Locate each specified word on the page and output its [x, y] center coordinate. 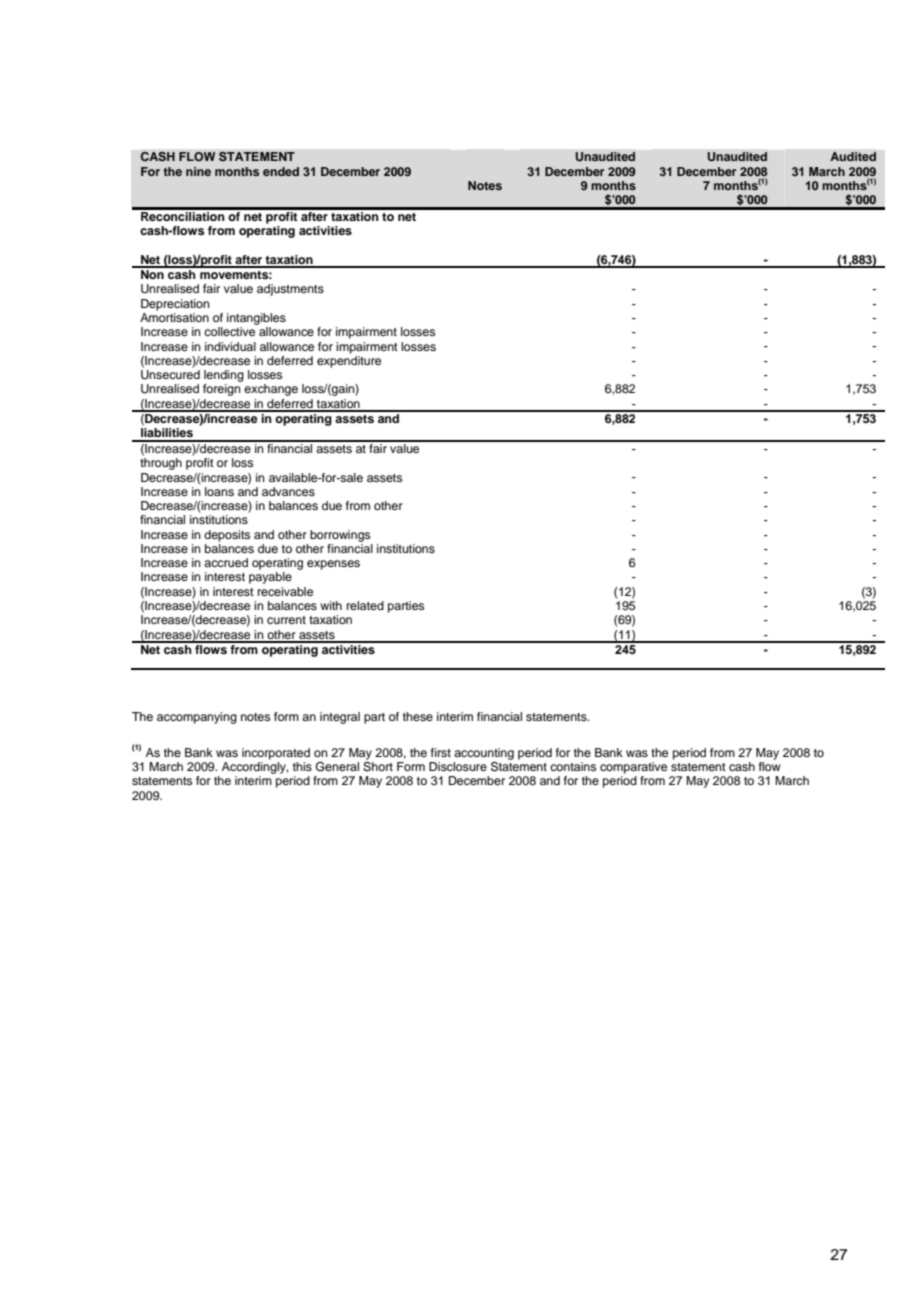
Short [378, 765]
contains [573, 766]
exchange [271, 390]
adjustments [290, 290]
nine [198, 171]
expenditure [349, 360]
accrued [226, 562]
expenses [333, 565]
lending [224, 376]
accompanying [197, 718]
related [365, 605]
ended [281, 171]
